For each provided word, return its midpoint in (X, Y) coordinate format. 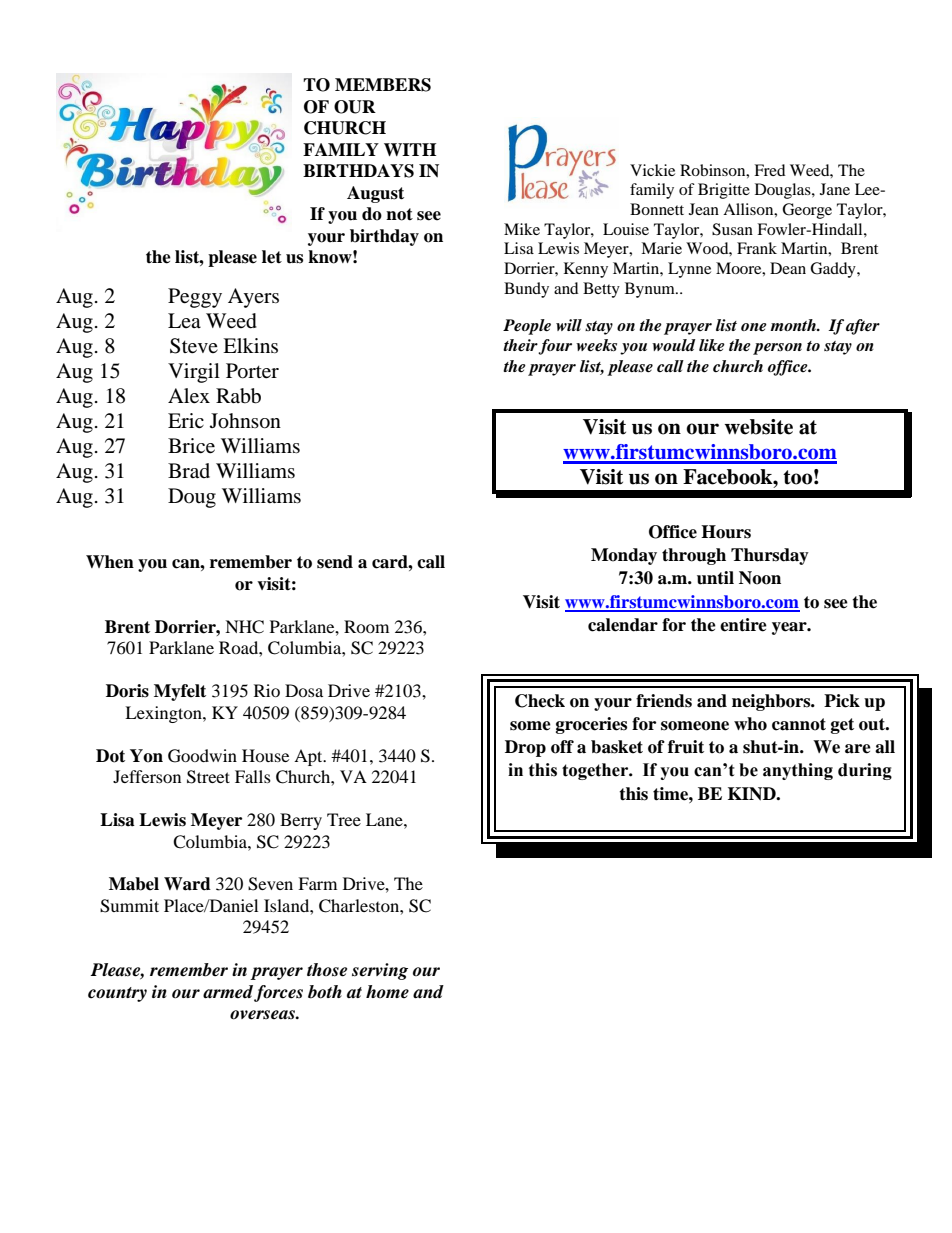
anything (798, 771)
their (521, 346)
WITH (410, 149)
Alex (189, 396)
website (758, 427)
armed (228, 992)
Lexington (164, 714)
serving (380, 971)
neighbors (772, 702)
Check (540, 701)
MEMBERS (383, 85)
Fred (770, 170)
